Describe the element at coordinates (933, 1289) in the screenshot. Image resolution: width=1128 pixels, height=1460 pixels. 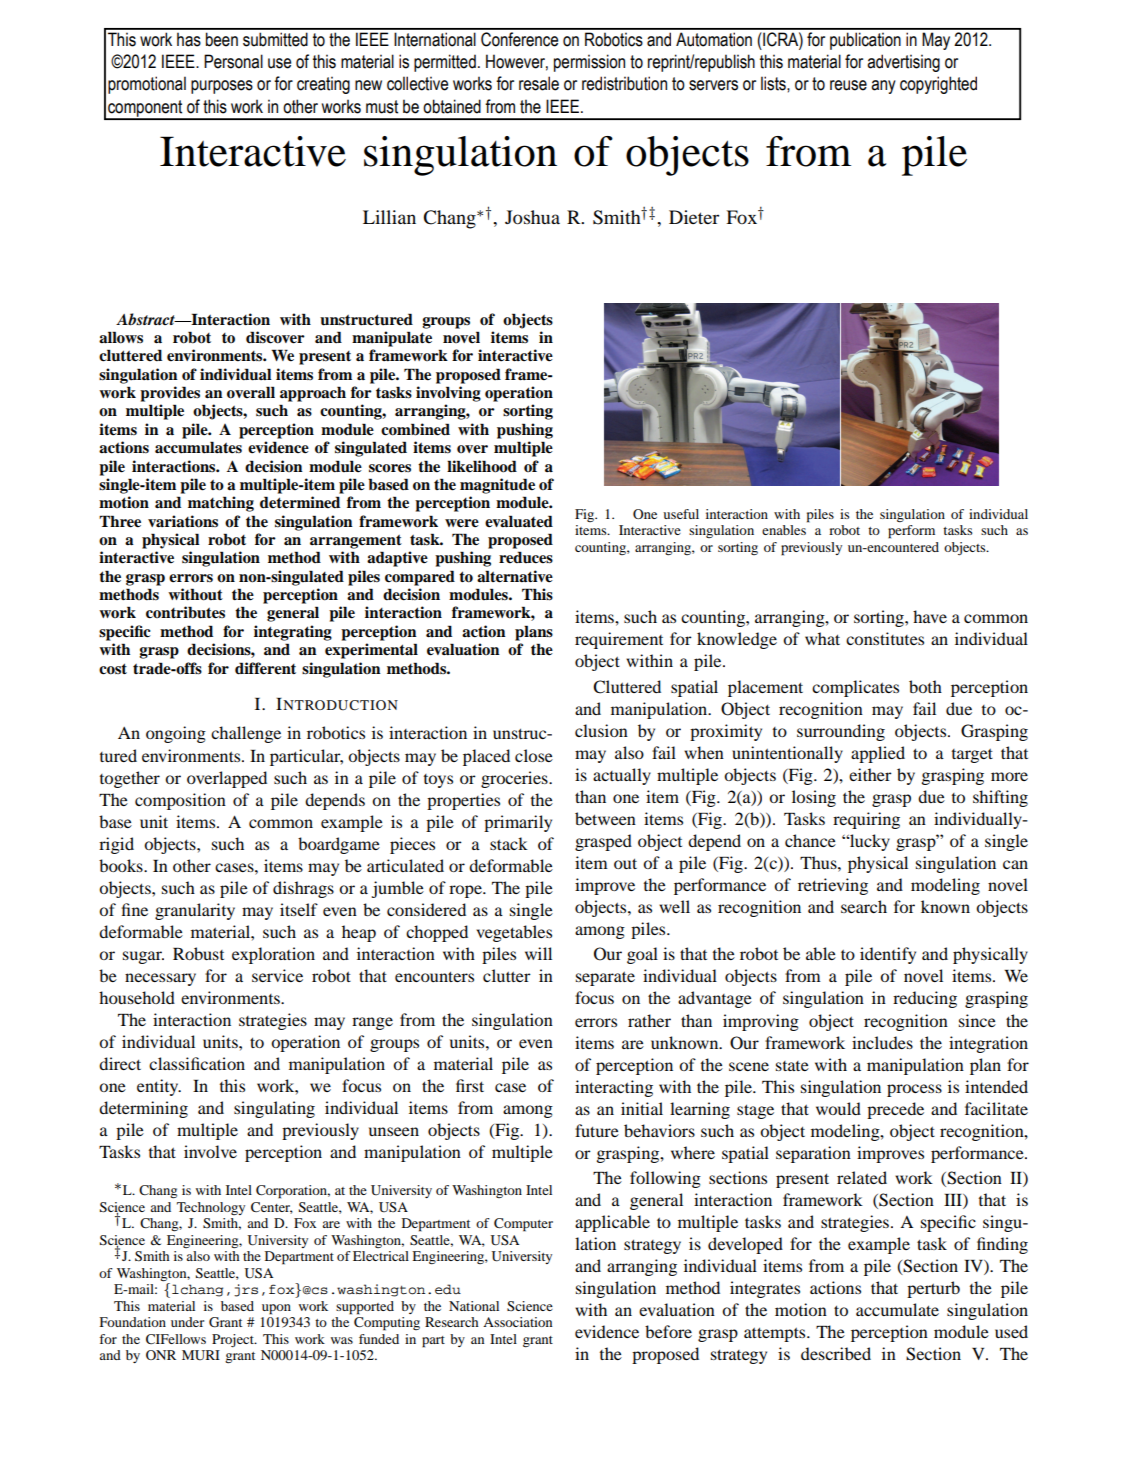
I see `perturb` at that location.
